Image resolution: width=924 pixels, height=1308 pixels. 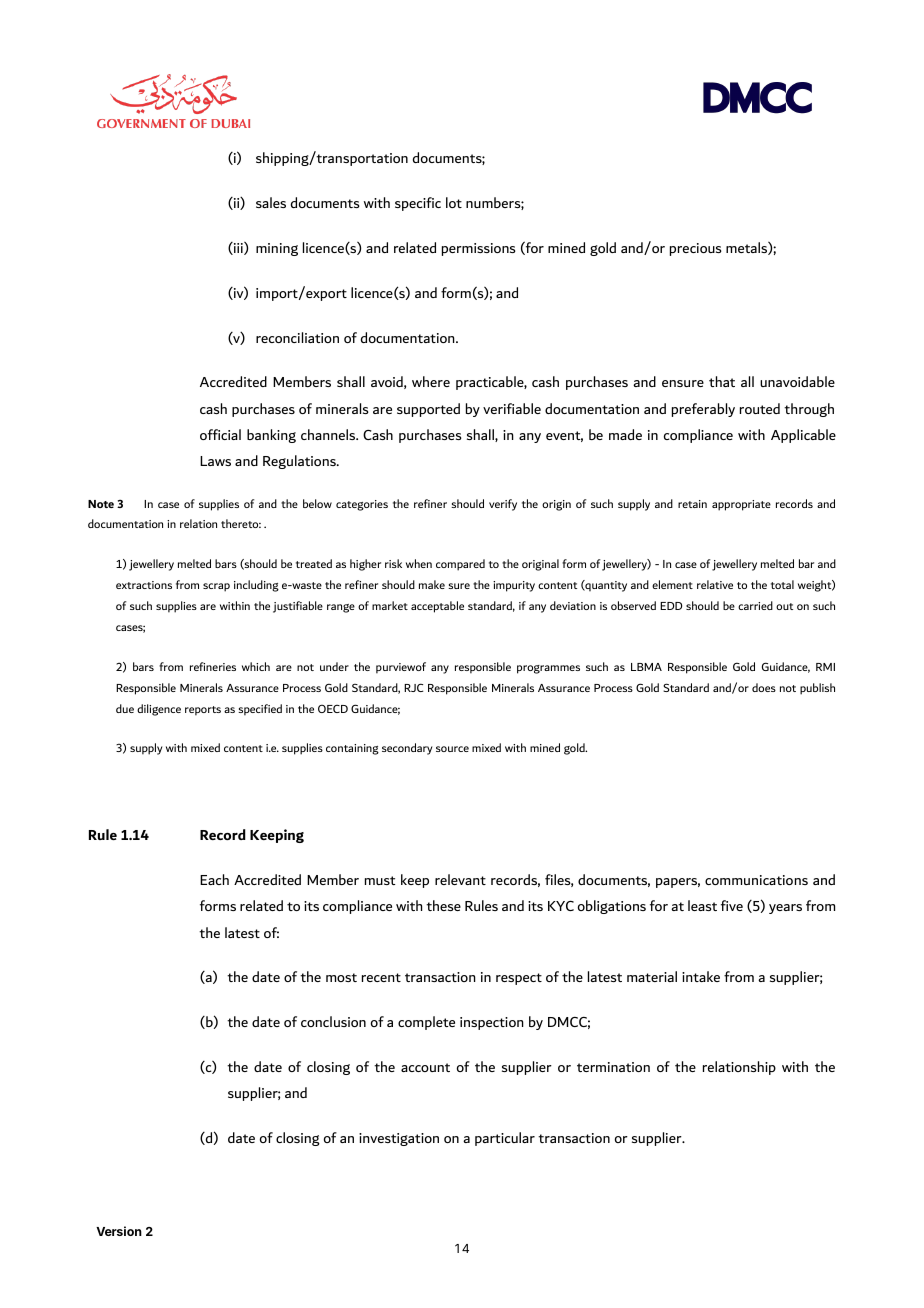 What do you see at coordinates (505, 1139) in the screenshot?
I see `particular` at bounding box center [505, 1139].
